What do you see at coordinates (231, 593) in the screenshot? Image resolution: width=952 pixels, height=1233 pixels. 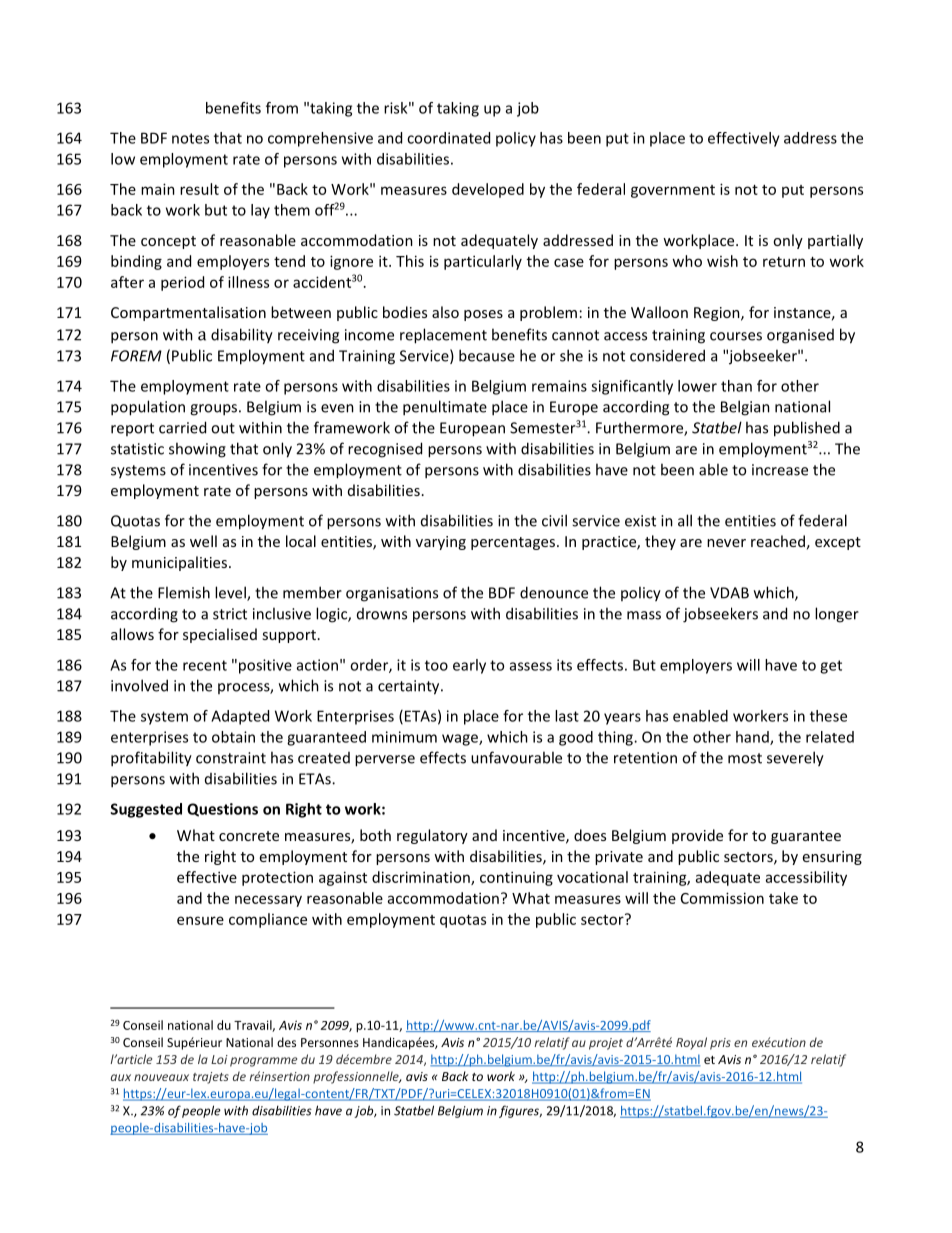 I see `level` at bounding box center [231, 593].
